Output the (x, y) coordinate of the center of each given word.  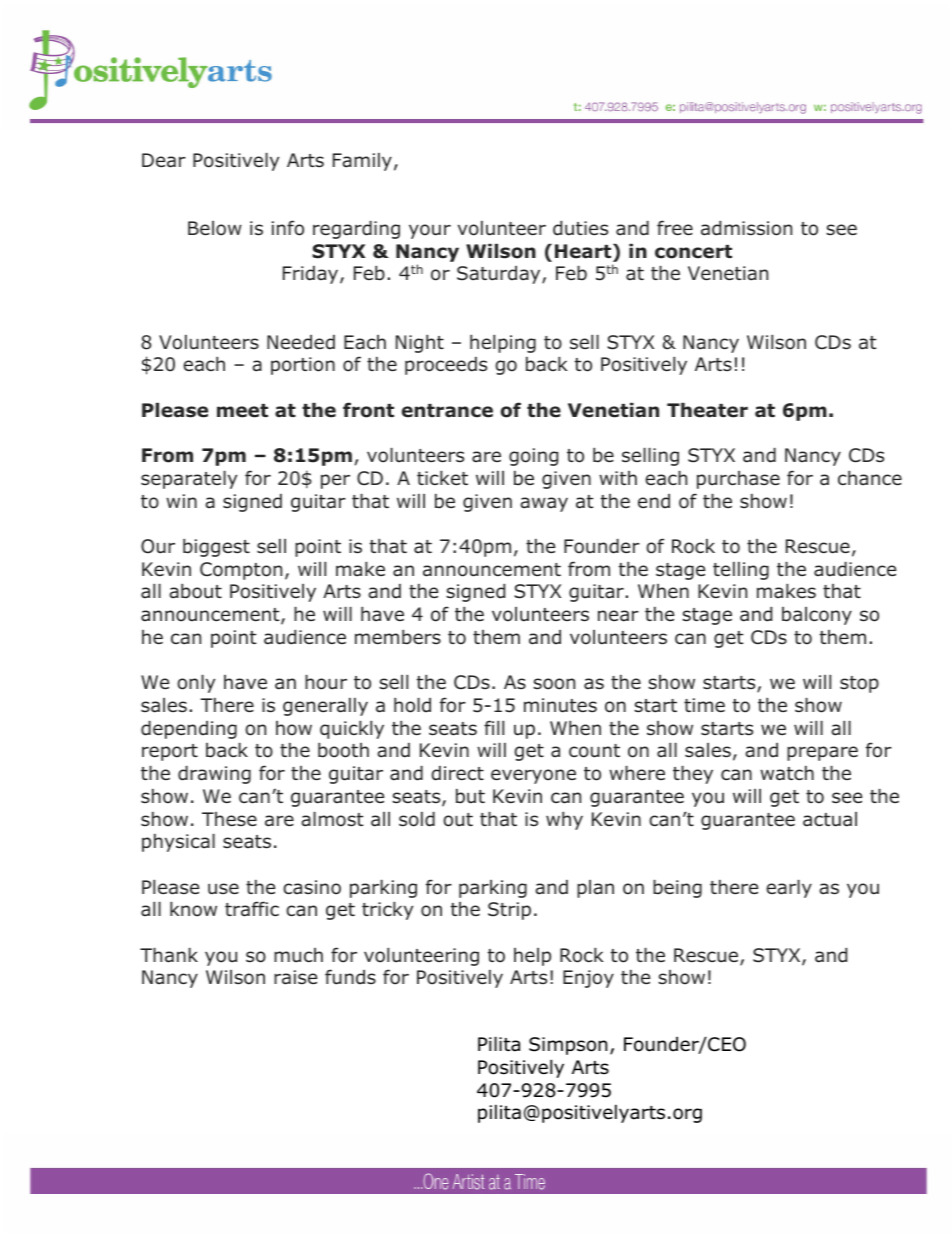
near (618, 616)
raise (295, 977)
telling (741, 571)
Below (215, 228)
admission (746, 228)
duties (580, 228)
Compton (241, 571)
